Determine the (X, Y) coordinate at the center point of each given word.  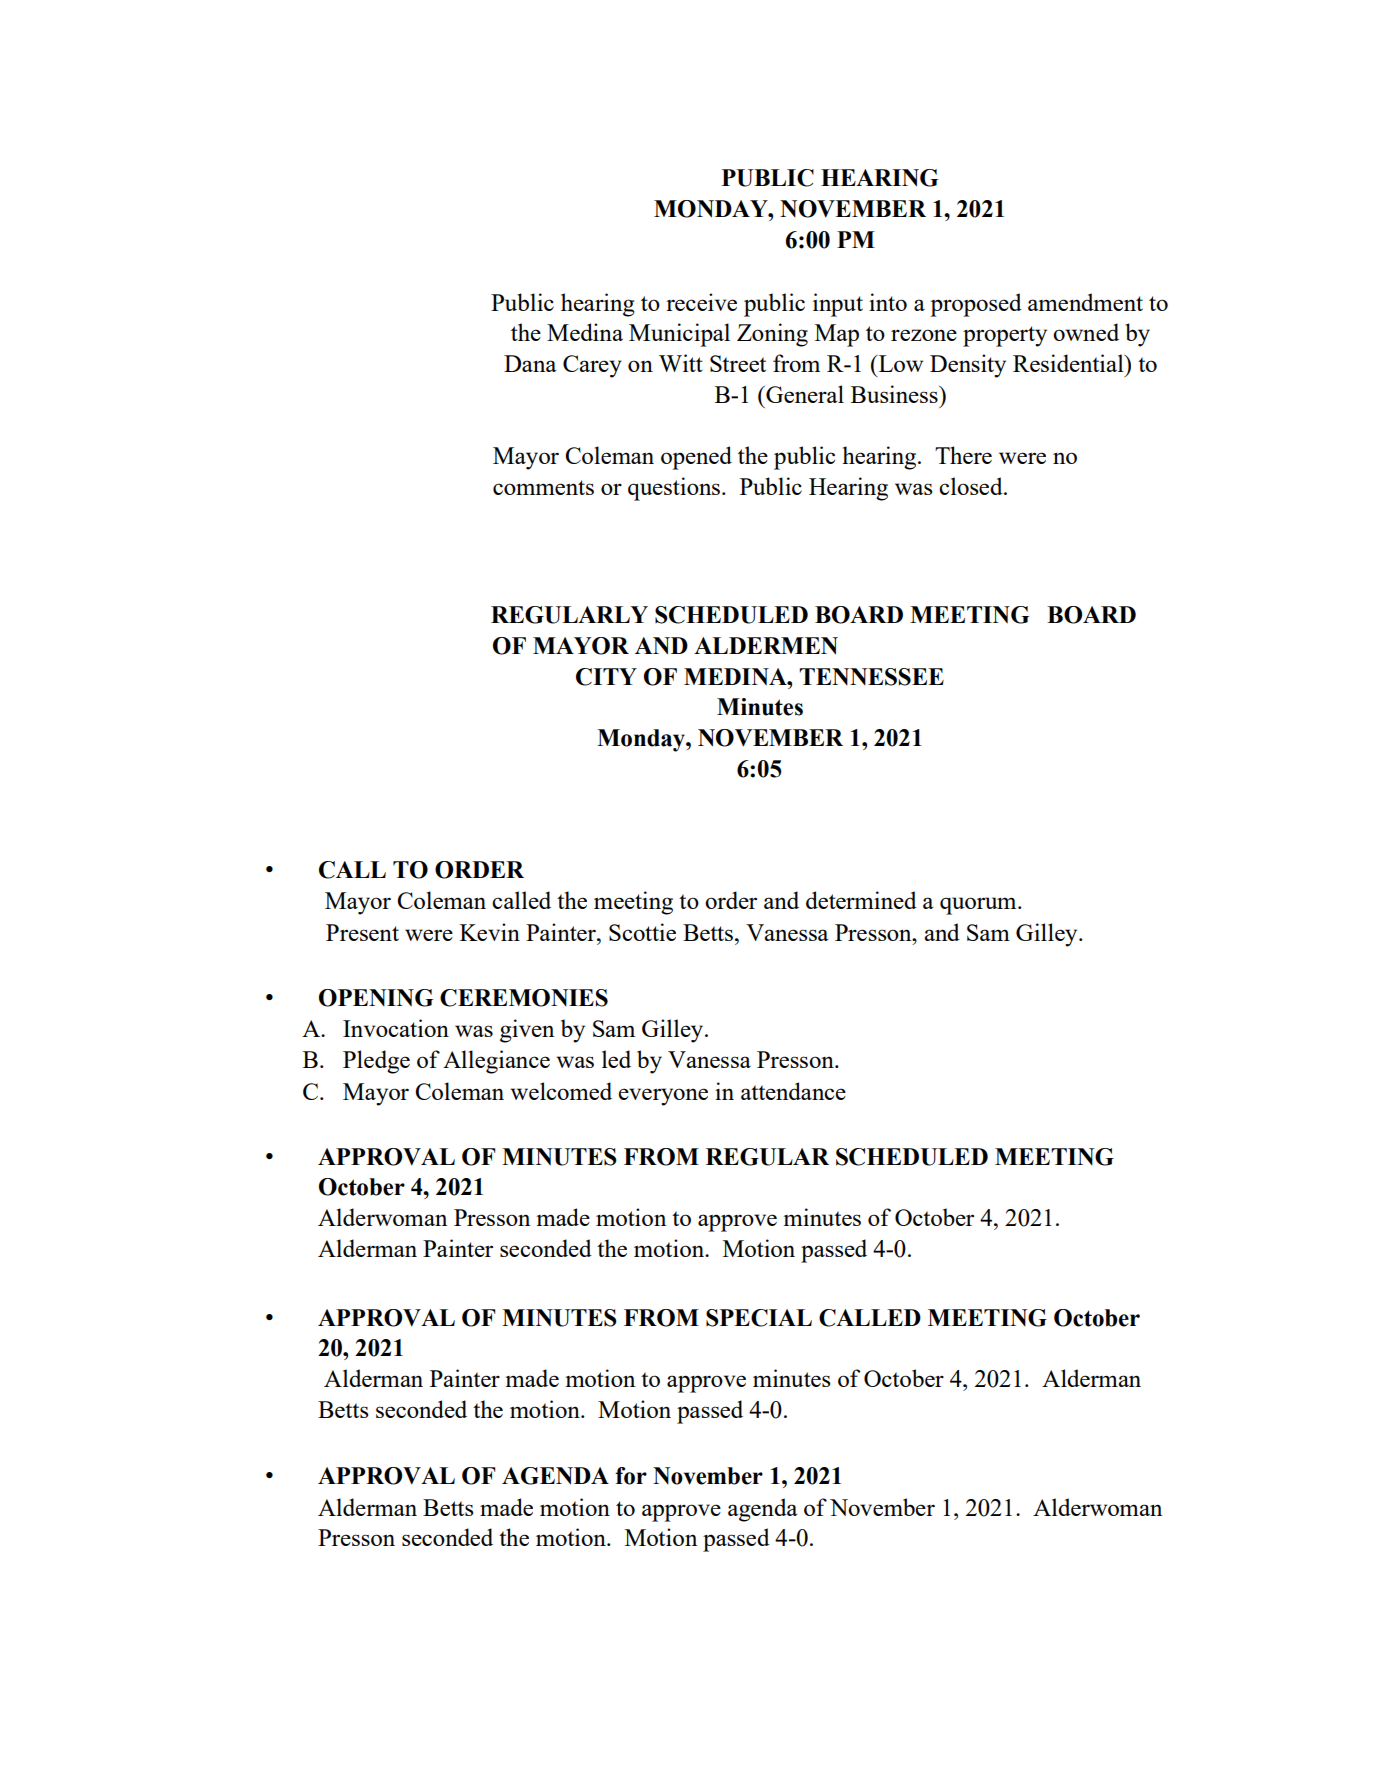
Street (738, 363)
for (631, 1476)
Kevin (490, 932)
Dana (530, 363)
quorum (979, 906)
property (1005, 336)
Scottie (642, 932)
